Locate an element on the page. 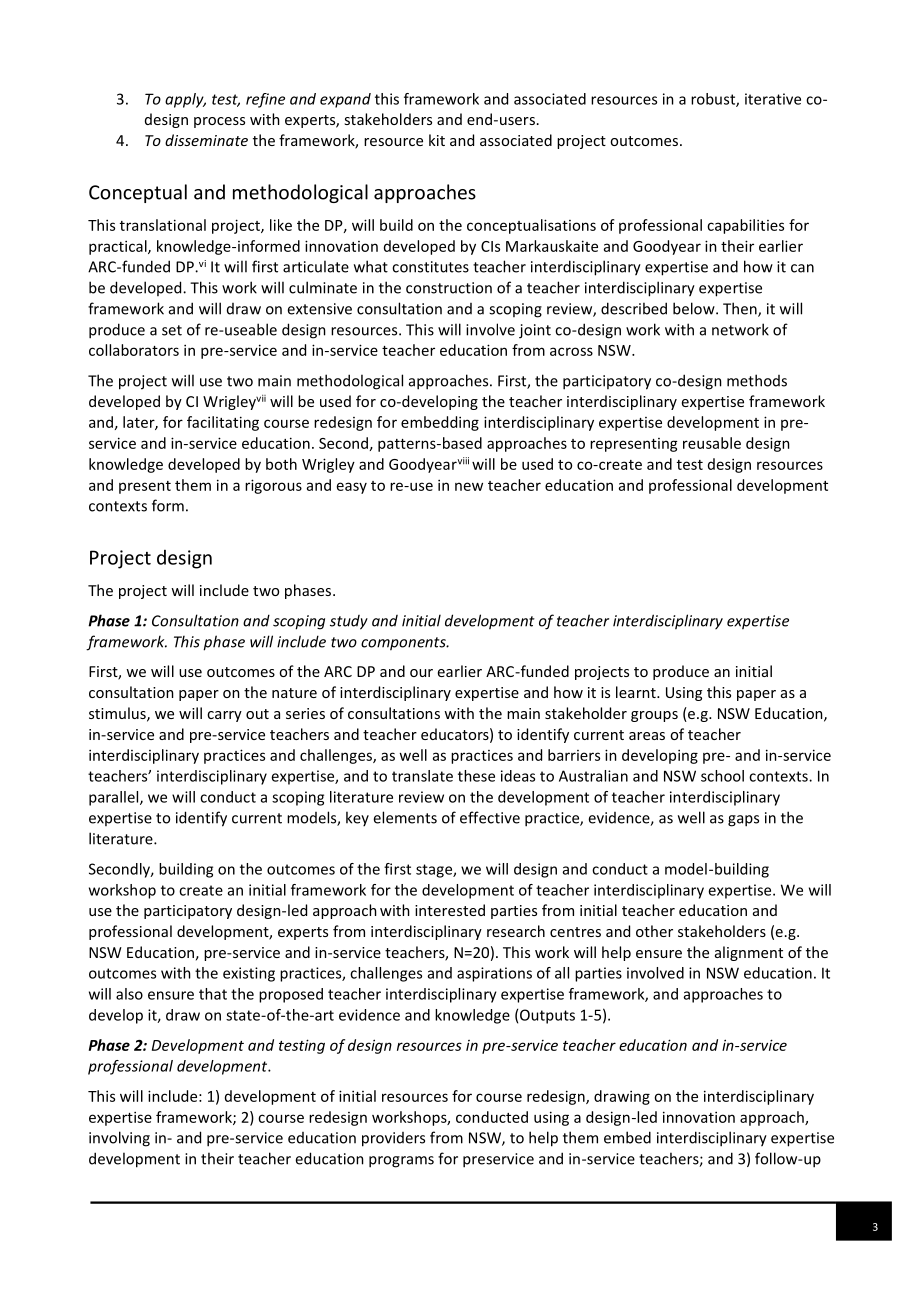 The height and width of the image is (1308, 924). kit is located at coordinates (437, 140).
